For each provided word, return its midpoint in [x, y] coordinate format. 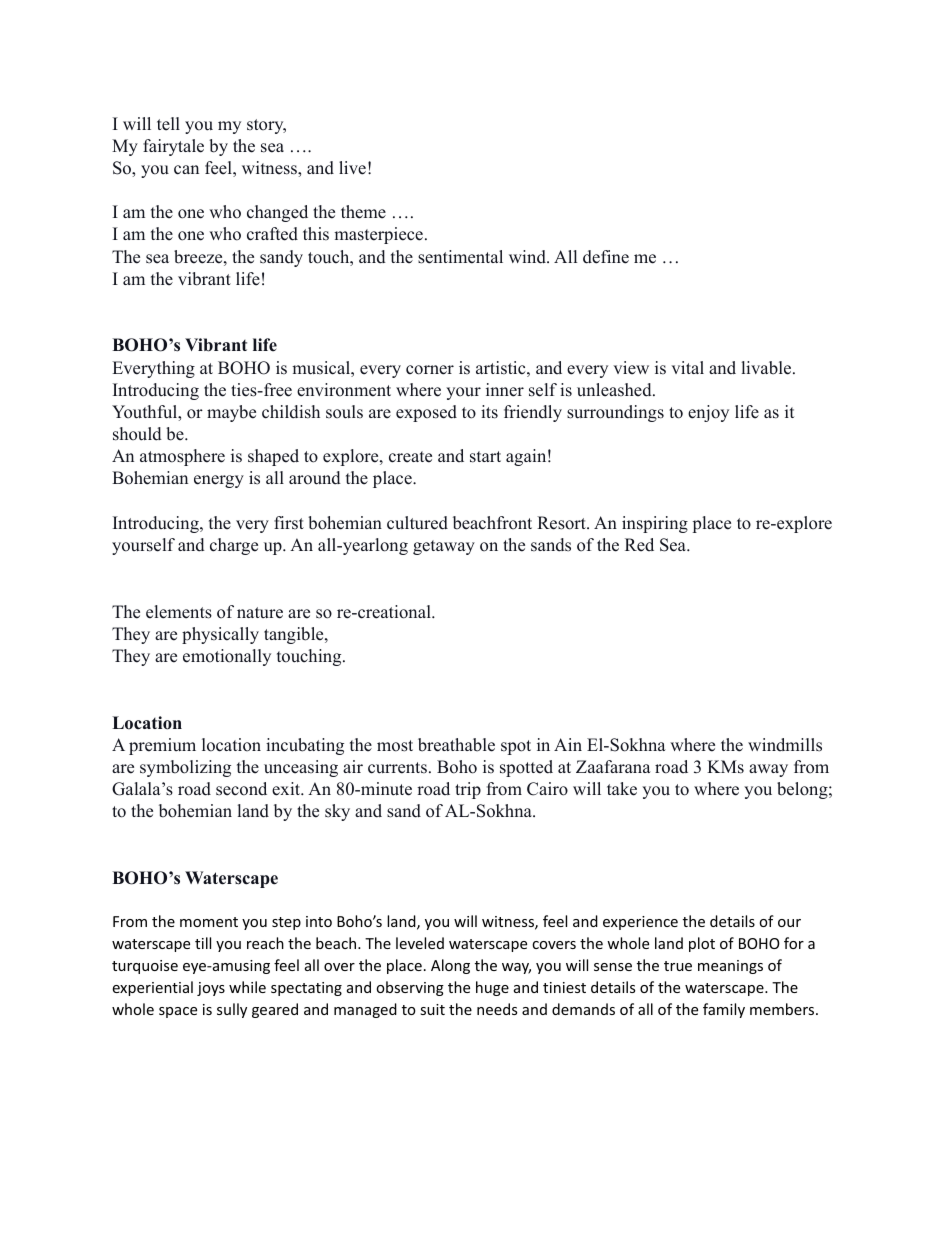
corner [430, 370]
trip [468, 790]
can [186, 170]
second [241, 789]
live [352, 168]
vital [687, 367]
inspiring [655, 524]
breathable [456, 745]
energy [219, 481]
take [622, 789]
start [485, 457]
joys [211, 989]
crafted [272, 234]
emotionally [227, 657]
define [606, 257]
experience [640, 923]
